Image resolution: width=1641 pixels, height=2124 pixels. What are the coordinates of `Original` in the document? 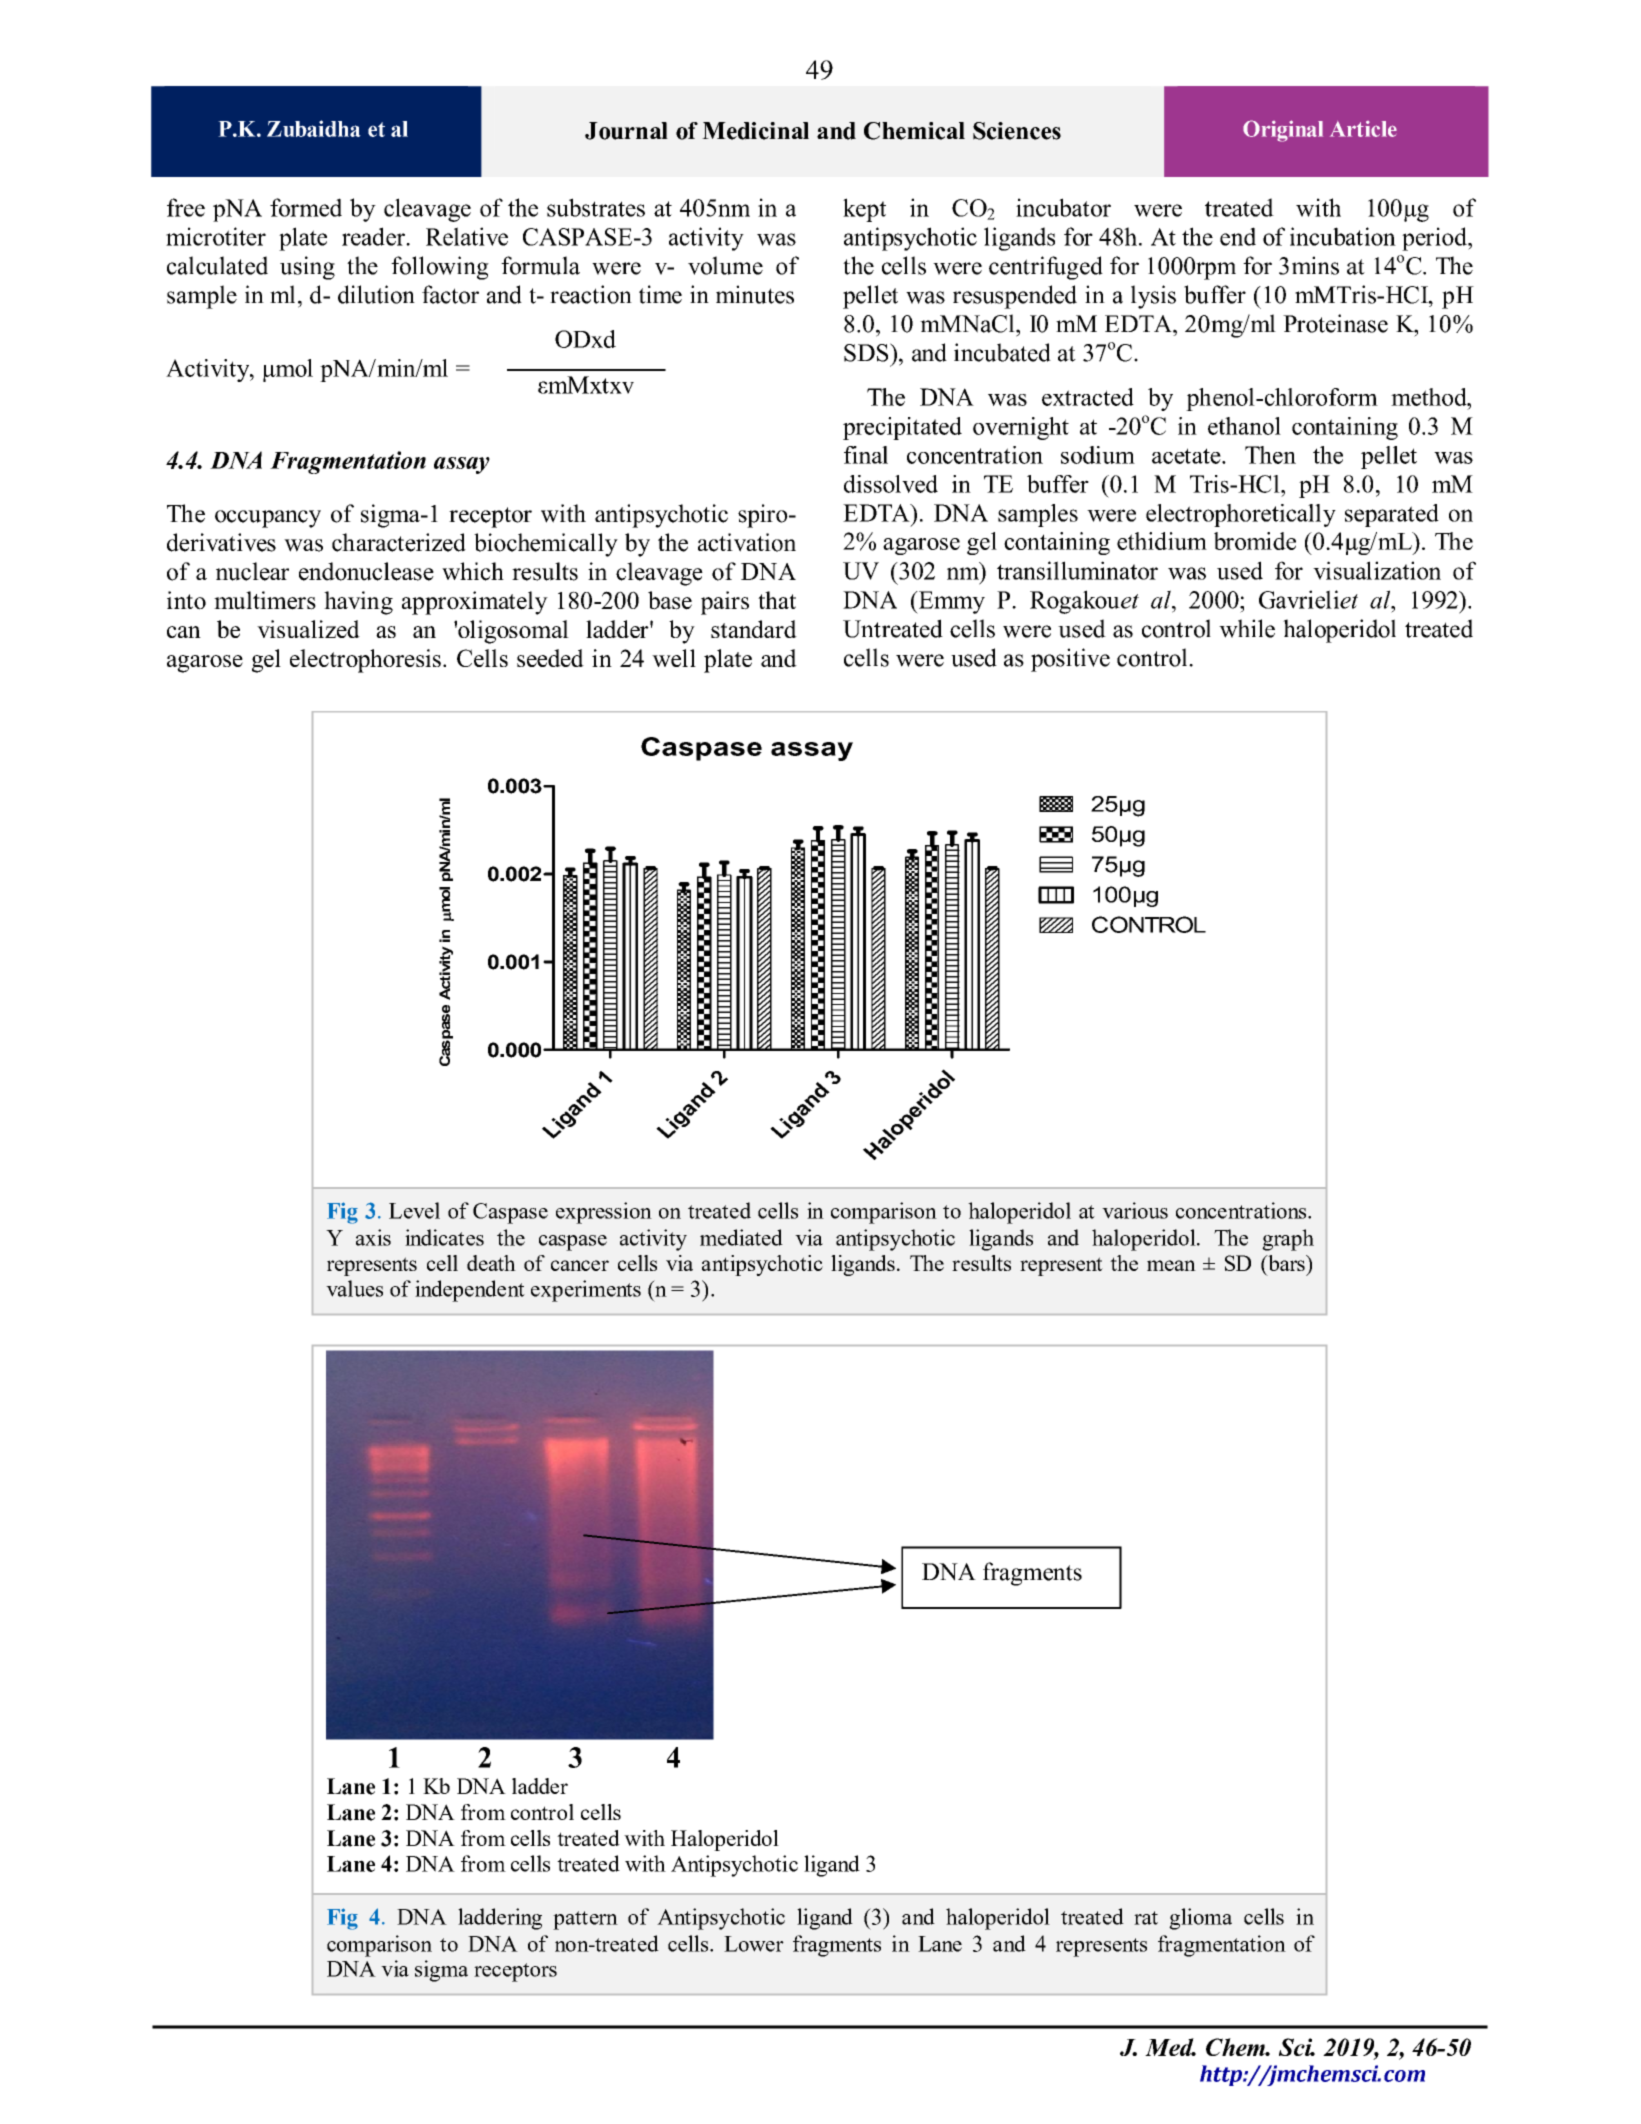 It's located at (1283, 131).
